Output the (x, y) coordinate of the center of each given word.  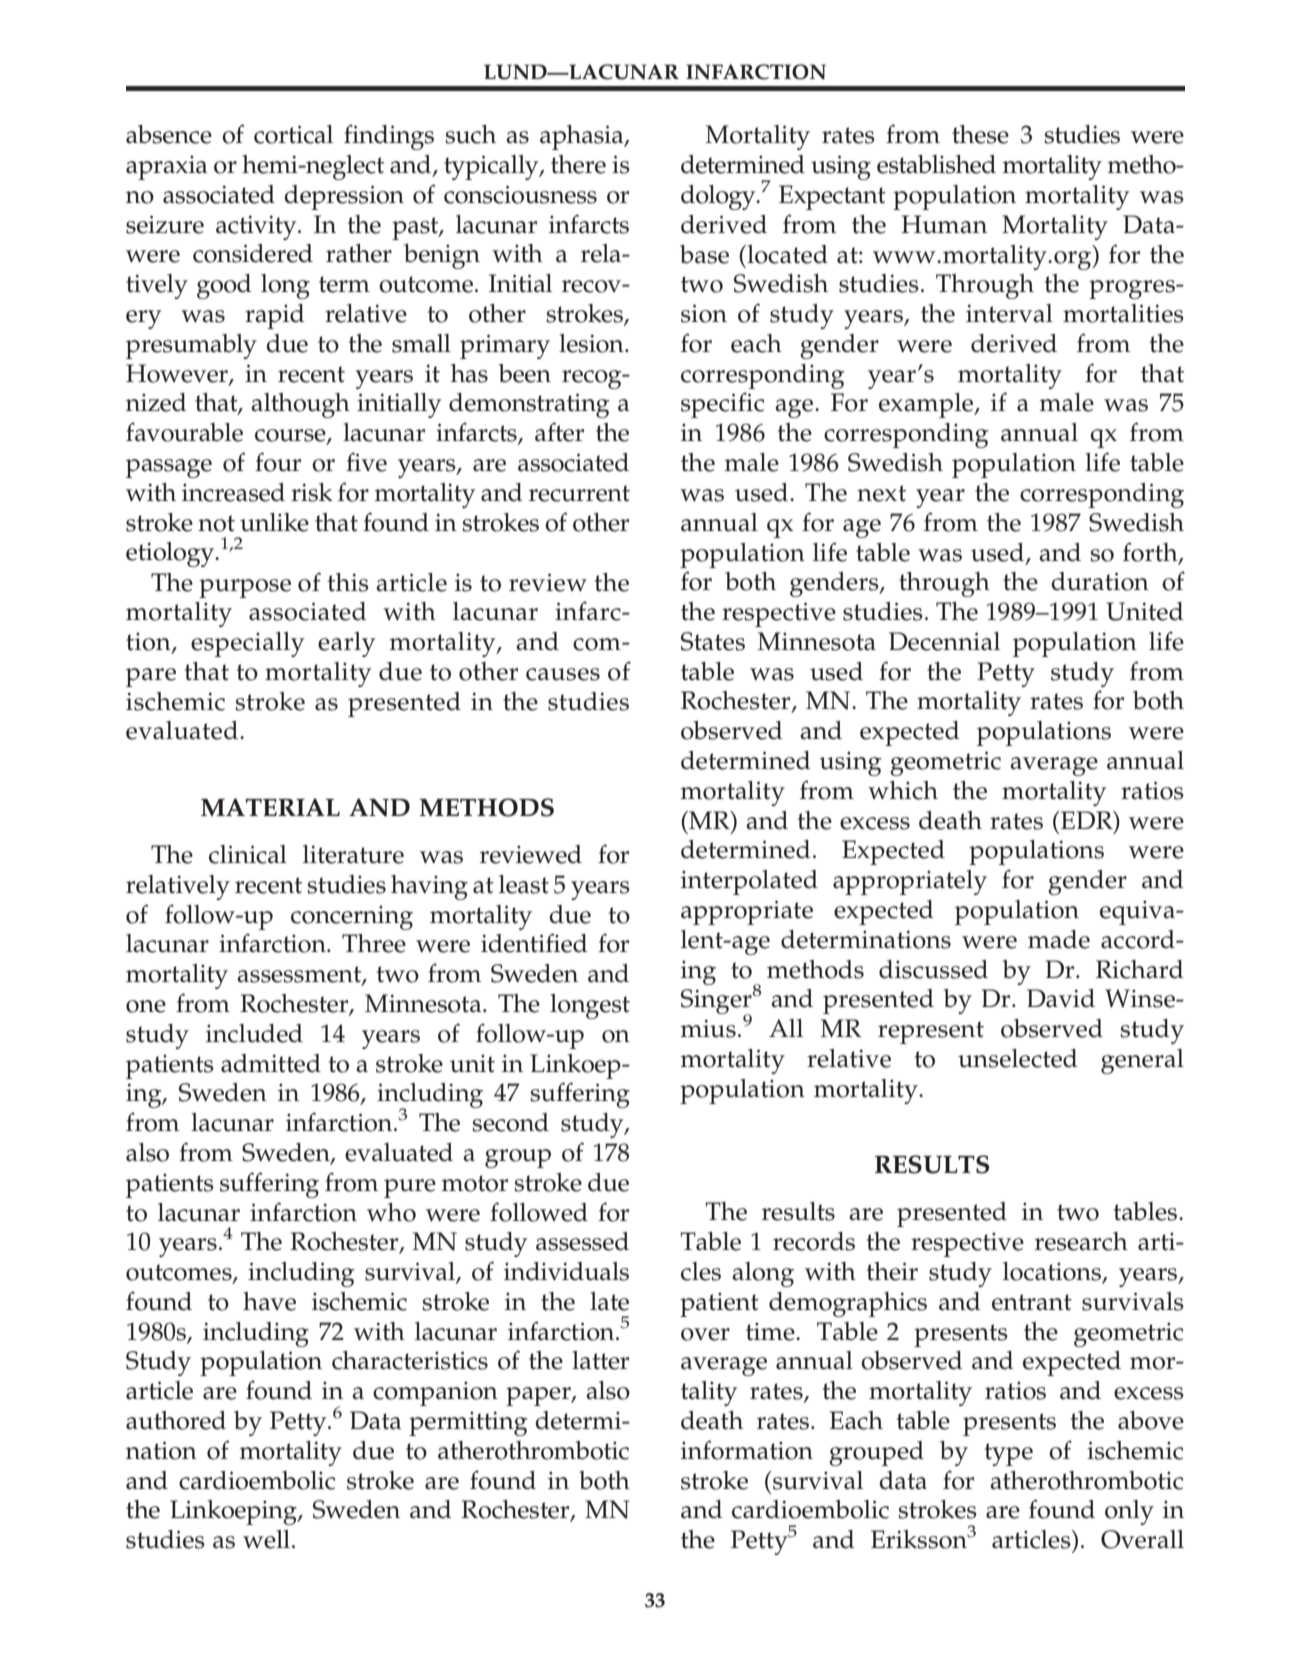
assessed (582, 1241)
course (291, 436)
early (347, 644)
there (578, 164)
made (1059, 939)
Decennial (944, 641)
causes (563, 674)
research (1081, 1241)
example (927, 405)
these (980, 134)
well (268, 1539)
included (254, 1033)
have (269, 1301)
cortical (293, 134)
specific (722, 405)
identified (534, 943)
